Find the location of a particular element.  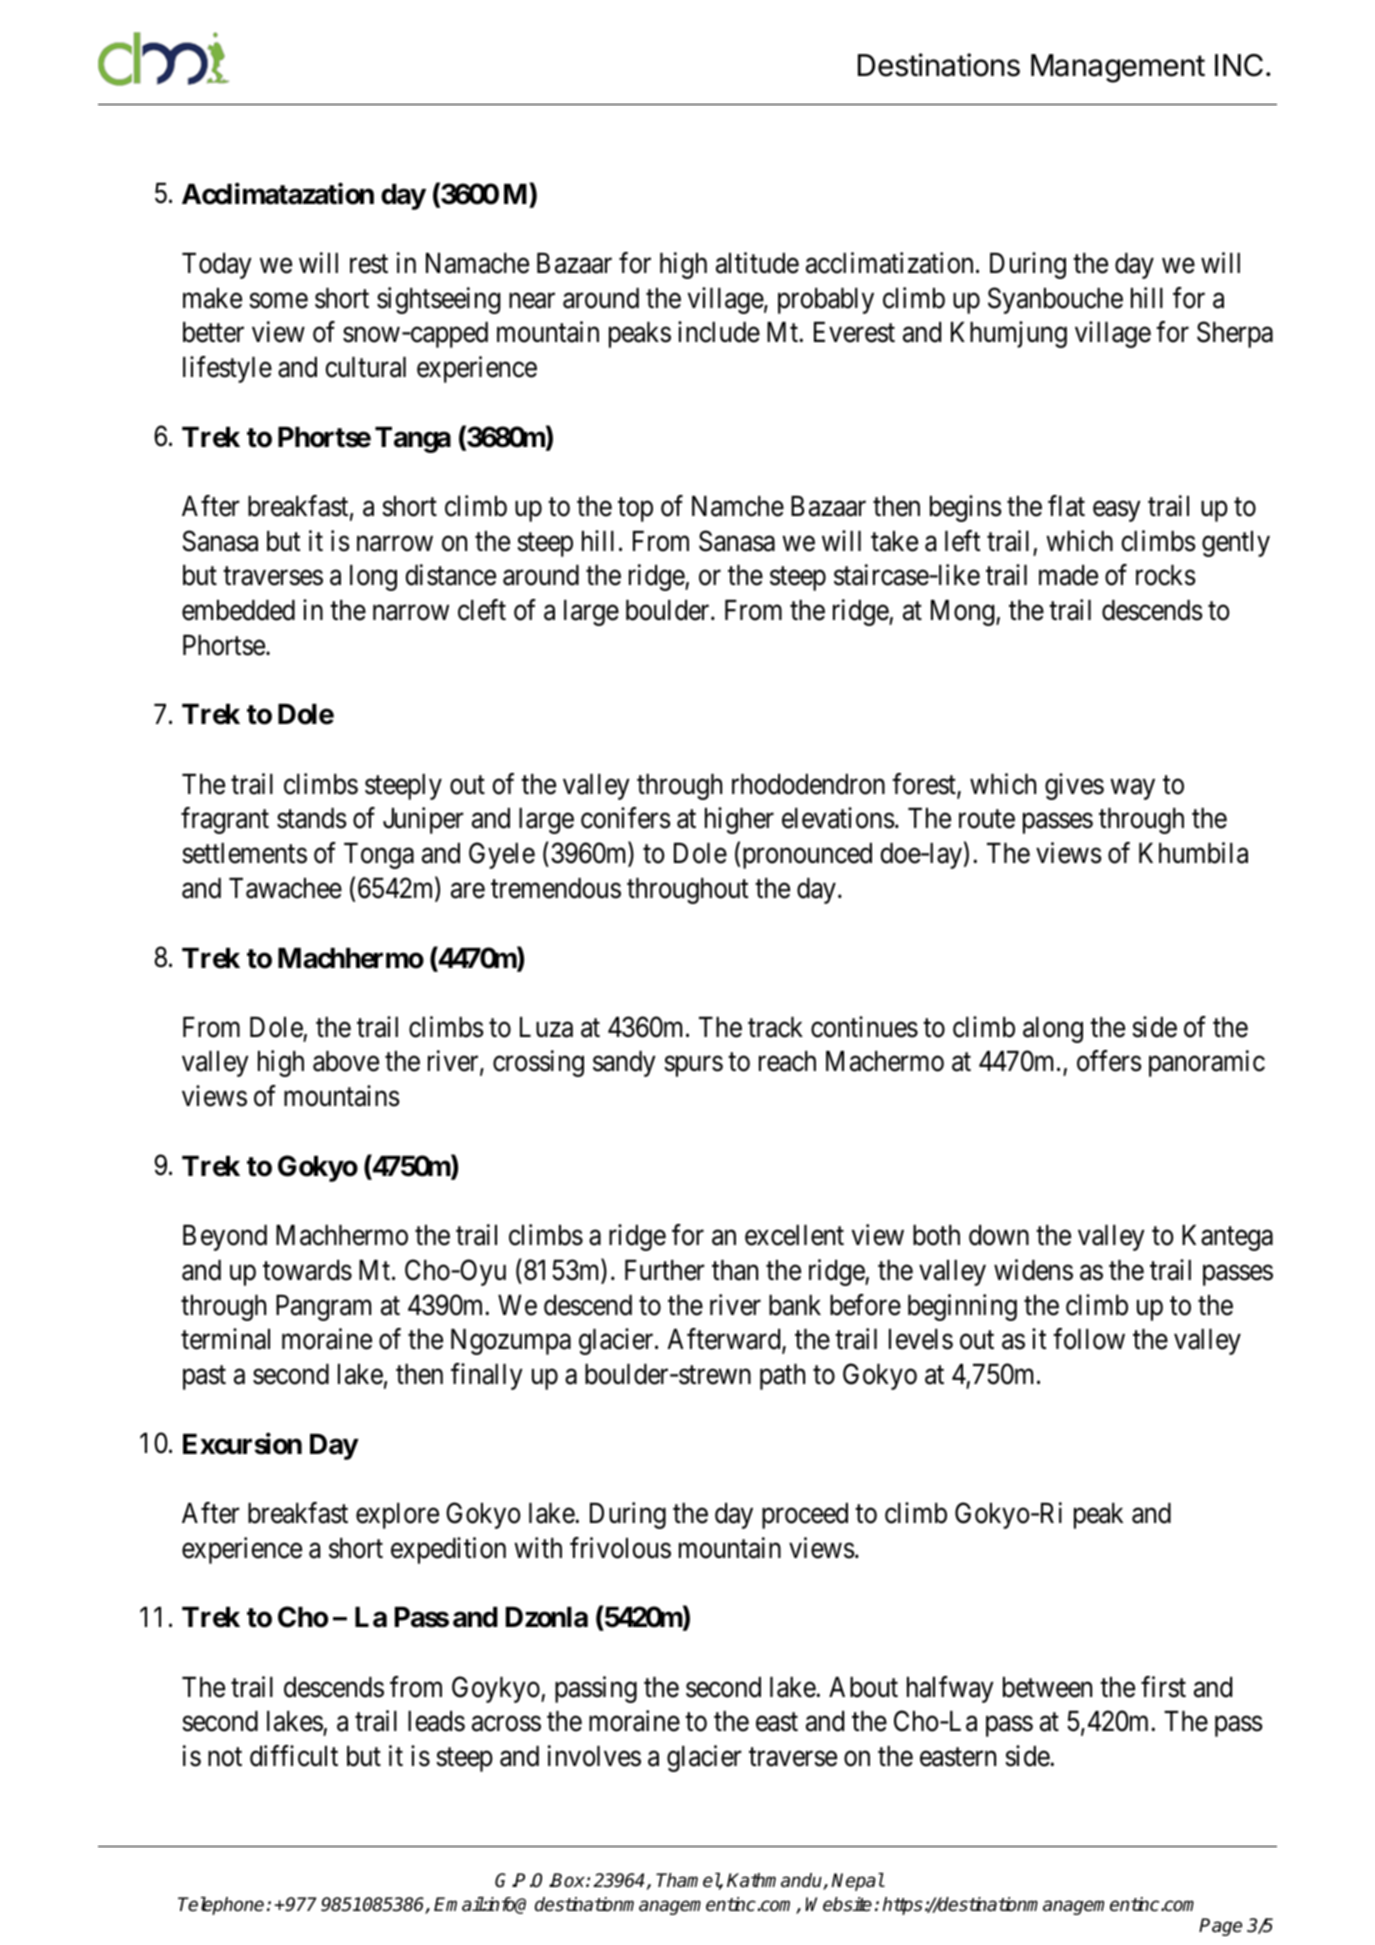

Excursion is located at coordinates (242, 1444).
